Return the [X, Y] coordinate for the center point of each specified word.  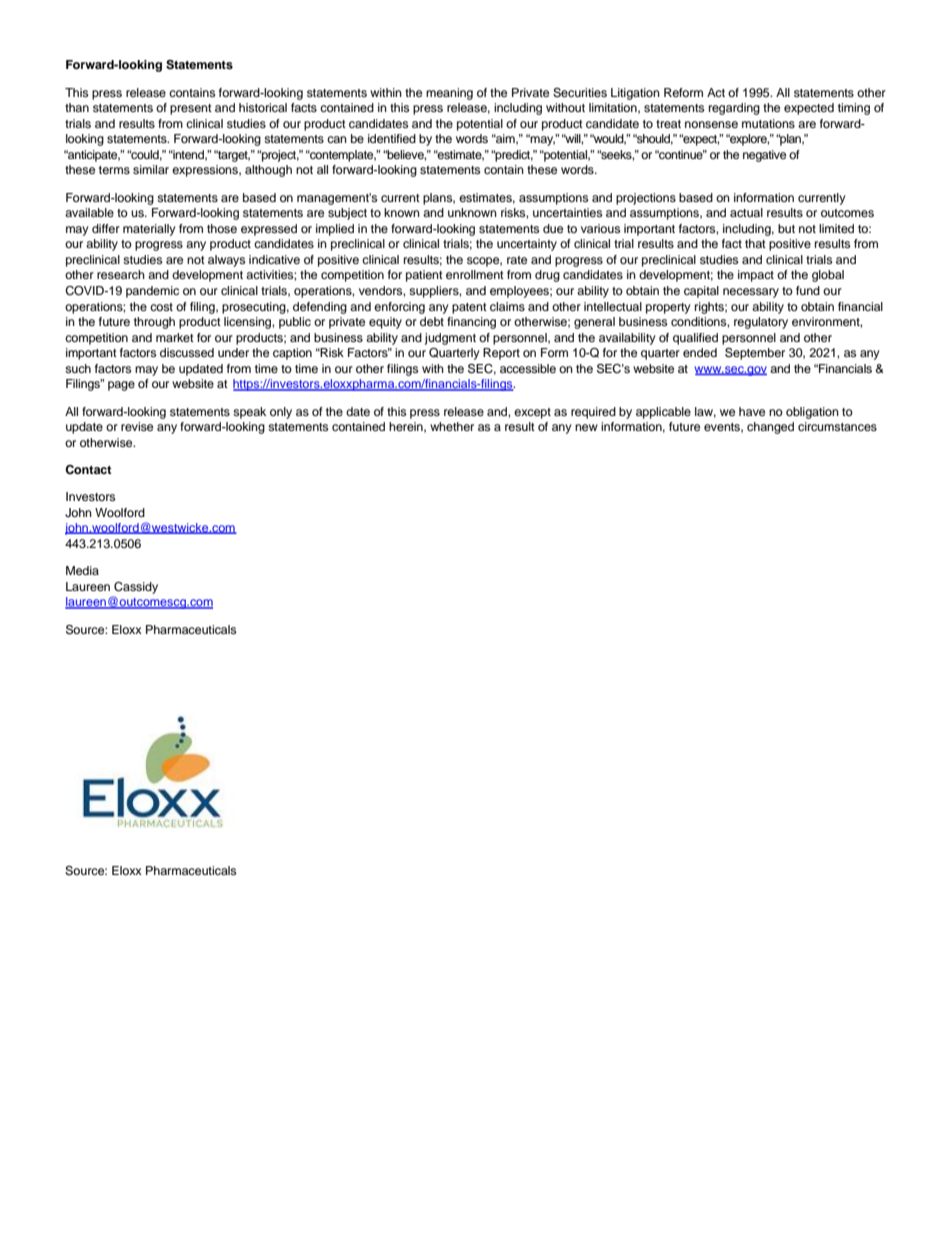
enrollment [475, 274]
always [226, 261]
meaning [449, 94]
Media [82, 570]
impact [756, 276]
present [191, 109]
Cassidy [136, 588]
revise [137, 426]
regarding [734, 109]
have [752, 411]
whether [452, 426]
